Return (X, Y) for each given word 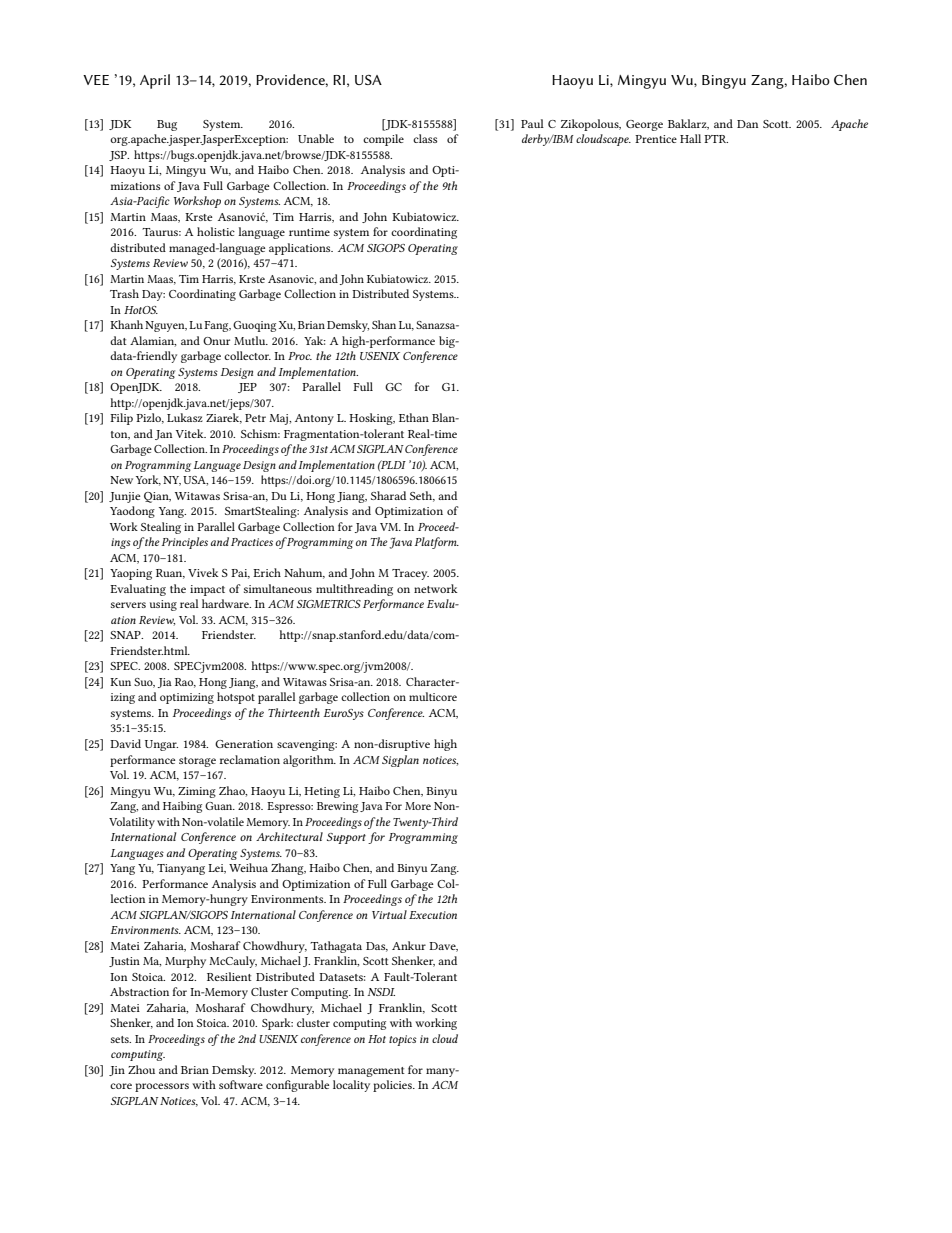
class (425, 138)
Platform (437, 543)
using (163, 605)
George (644, 125)
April (155, 81)
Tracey (410, 574)
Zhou (141, 1069)
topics (403, 1040)
